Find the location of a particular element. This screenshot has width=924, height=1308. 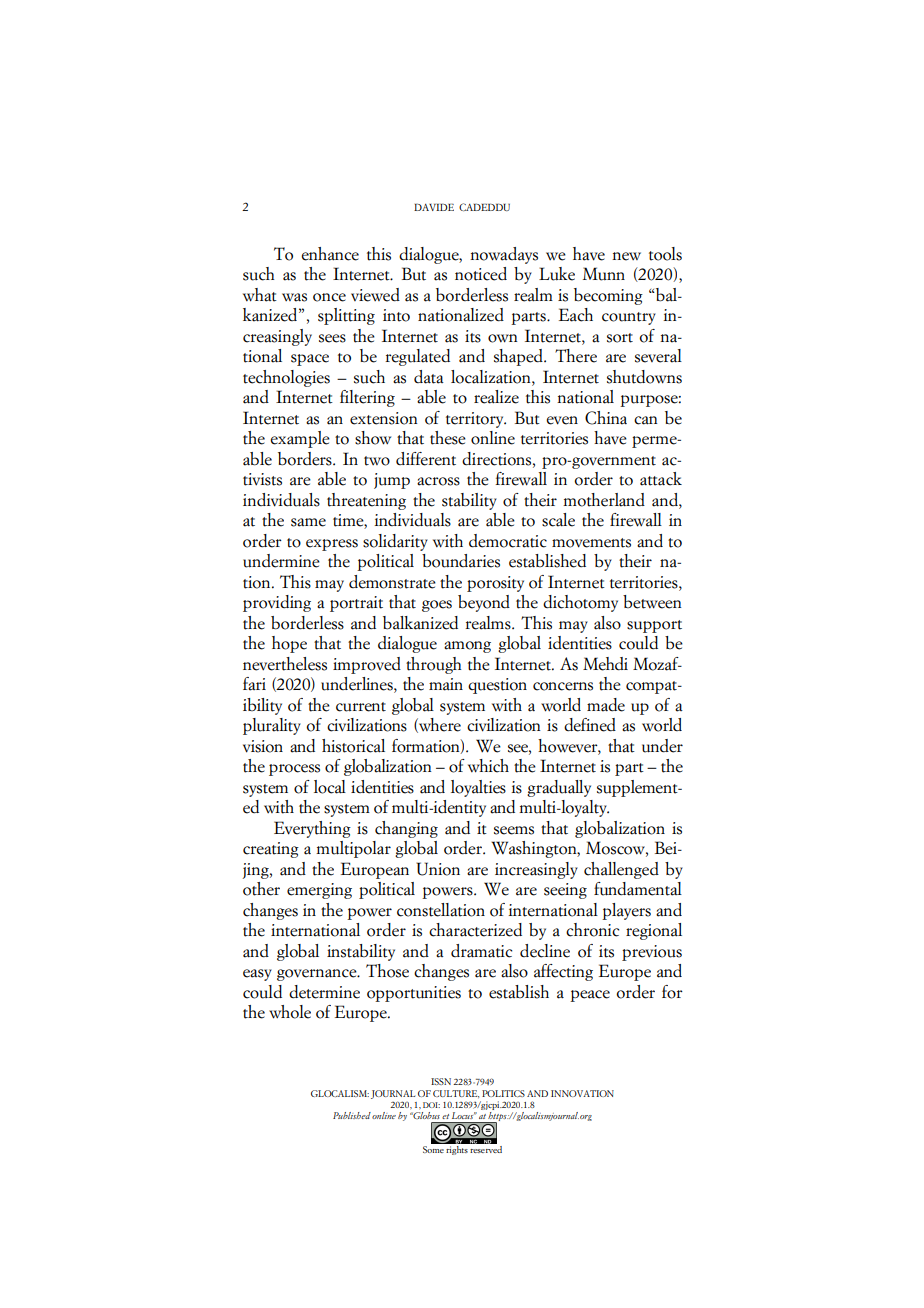

new is located at coordinates (626, 256).
